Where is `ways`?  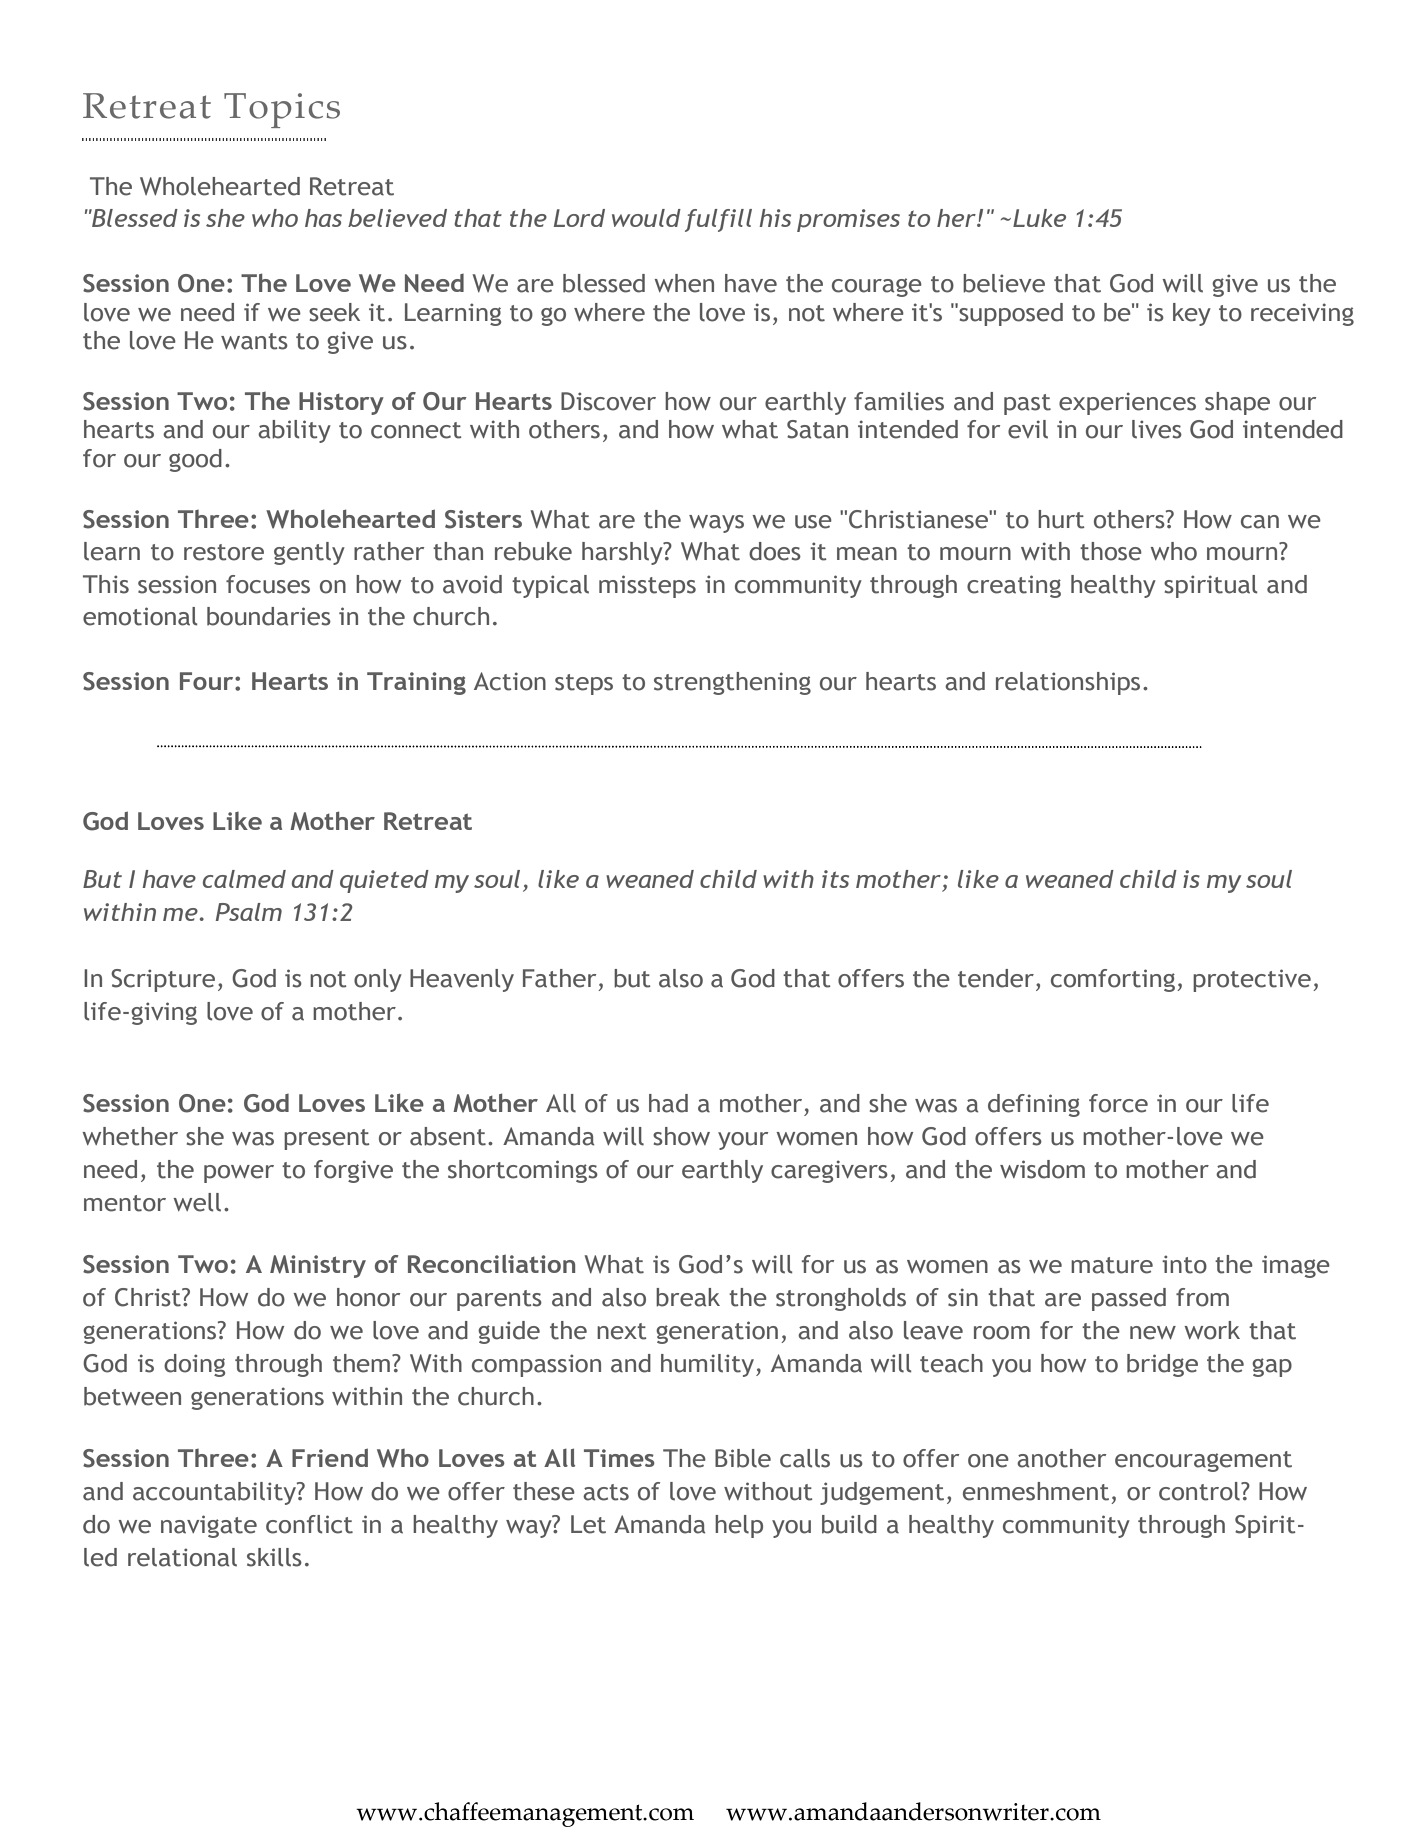
ways is located at coordinates (716, 524).
